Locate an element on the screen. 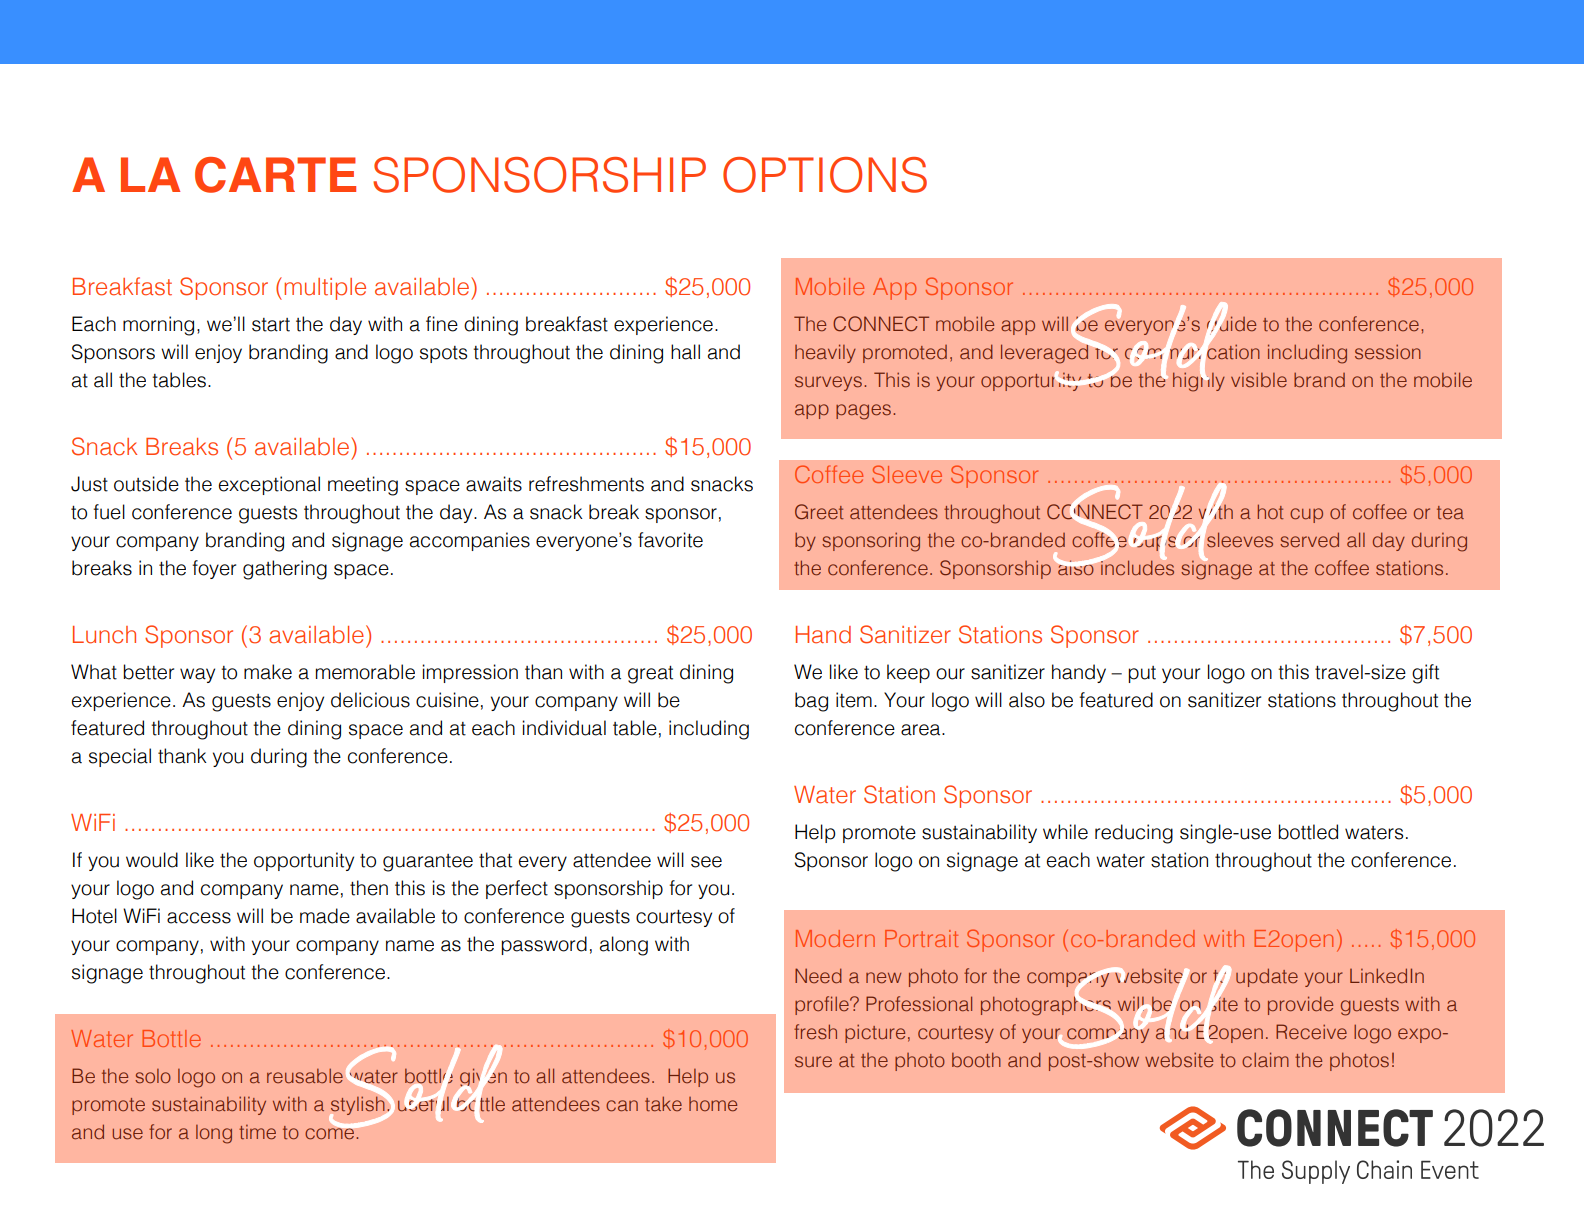 This screenshot has height=1224, width=1584. CARTE is located at coordinates (275, 175).
